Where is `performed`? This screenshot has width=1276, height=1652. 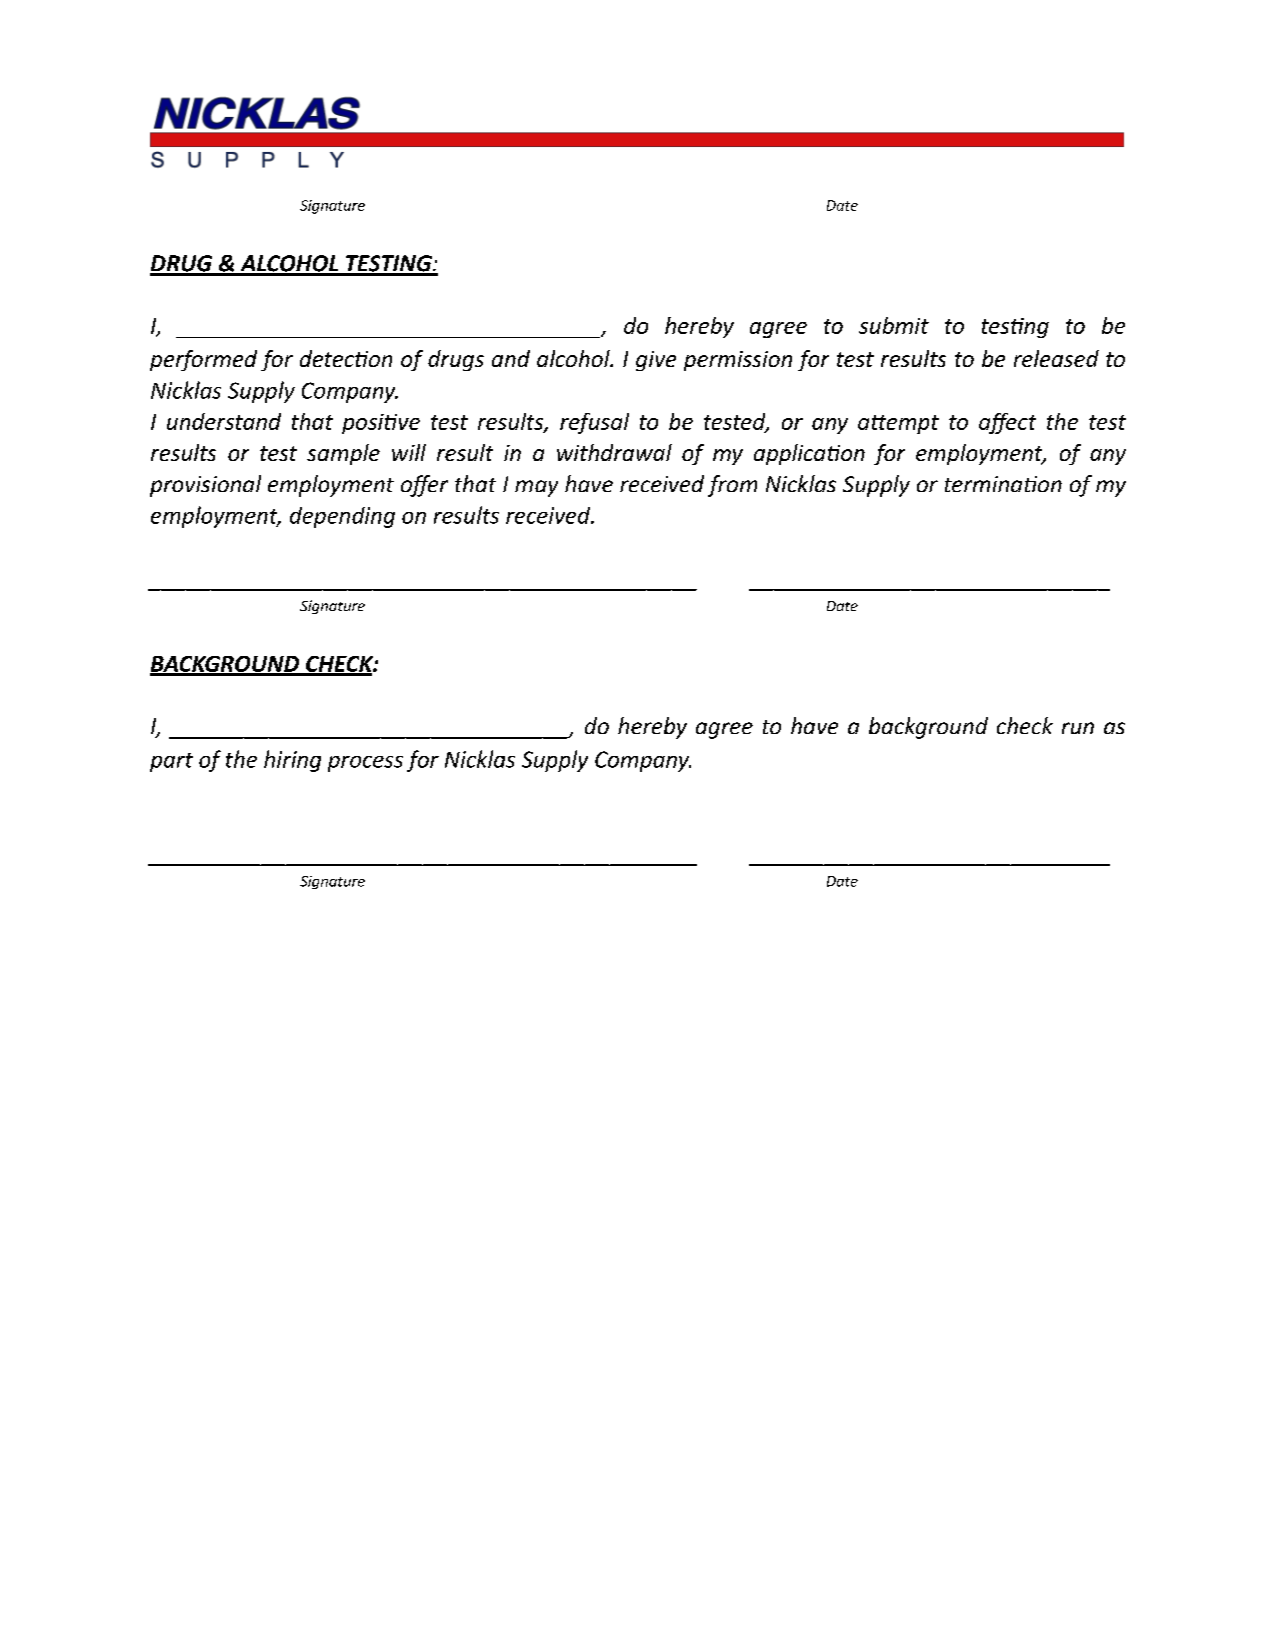
performed is located at coordinates (203, 360).
